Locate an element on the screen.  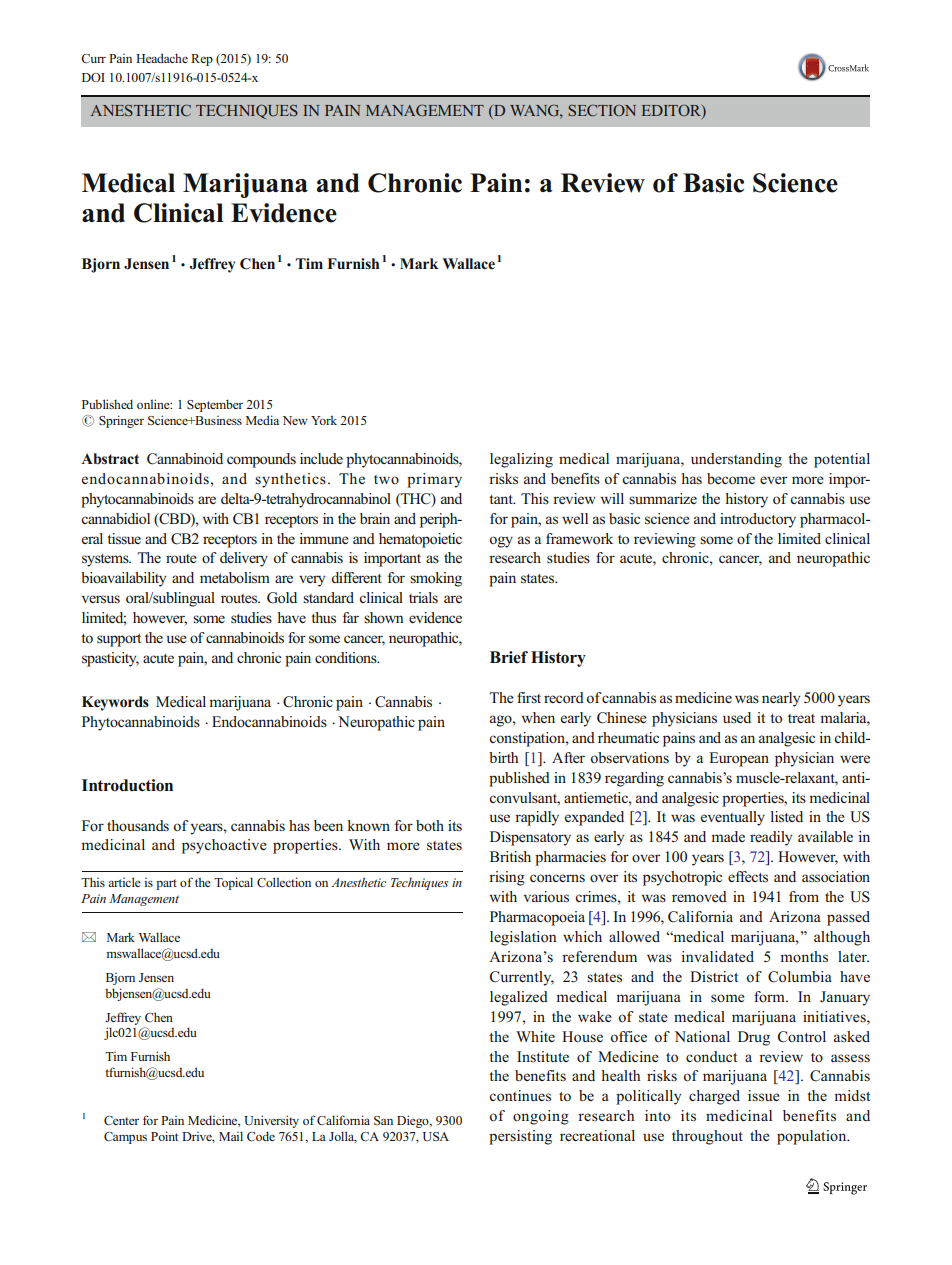
metabolism is located at coordinates (235, 578).
